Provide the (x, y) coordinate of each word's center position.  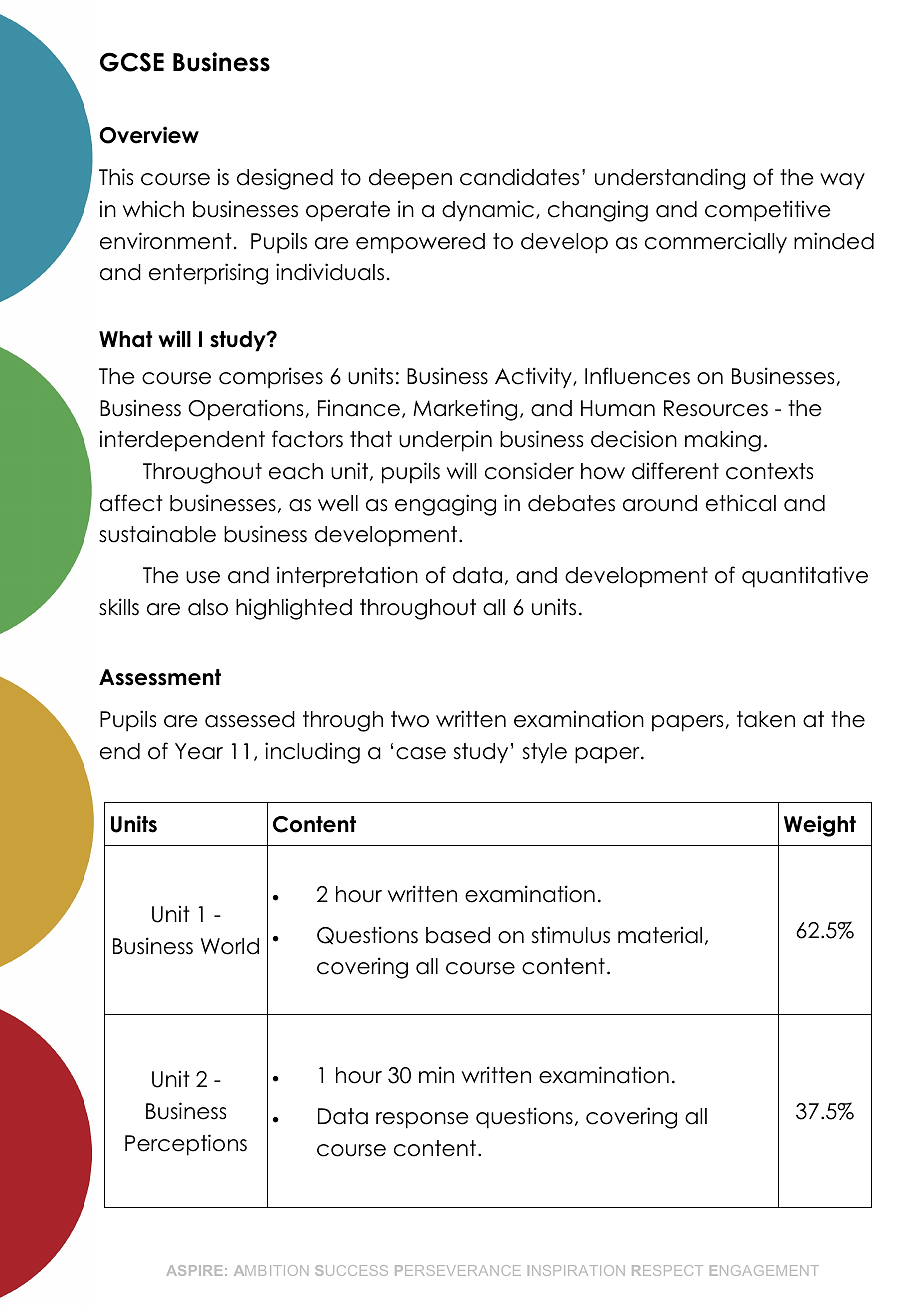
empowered (420, 243)
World (230, 946)
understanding (670, 179)
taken (766, 719)
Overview (149, 135)
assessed (250, 719)
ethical (741, 503)
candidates (519, 177)
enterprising (208, 274)
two (410, 719)
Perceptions (186, 1145)
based (458, 935)
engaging (445, 505)
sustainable (157, 534)
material (660, 935)
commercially (716, 243)
